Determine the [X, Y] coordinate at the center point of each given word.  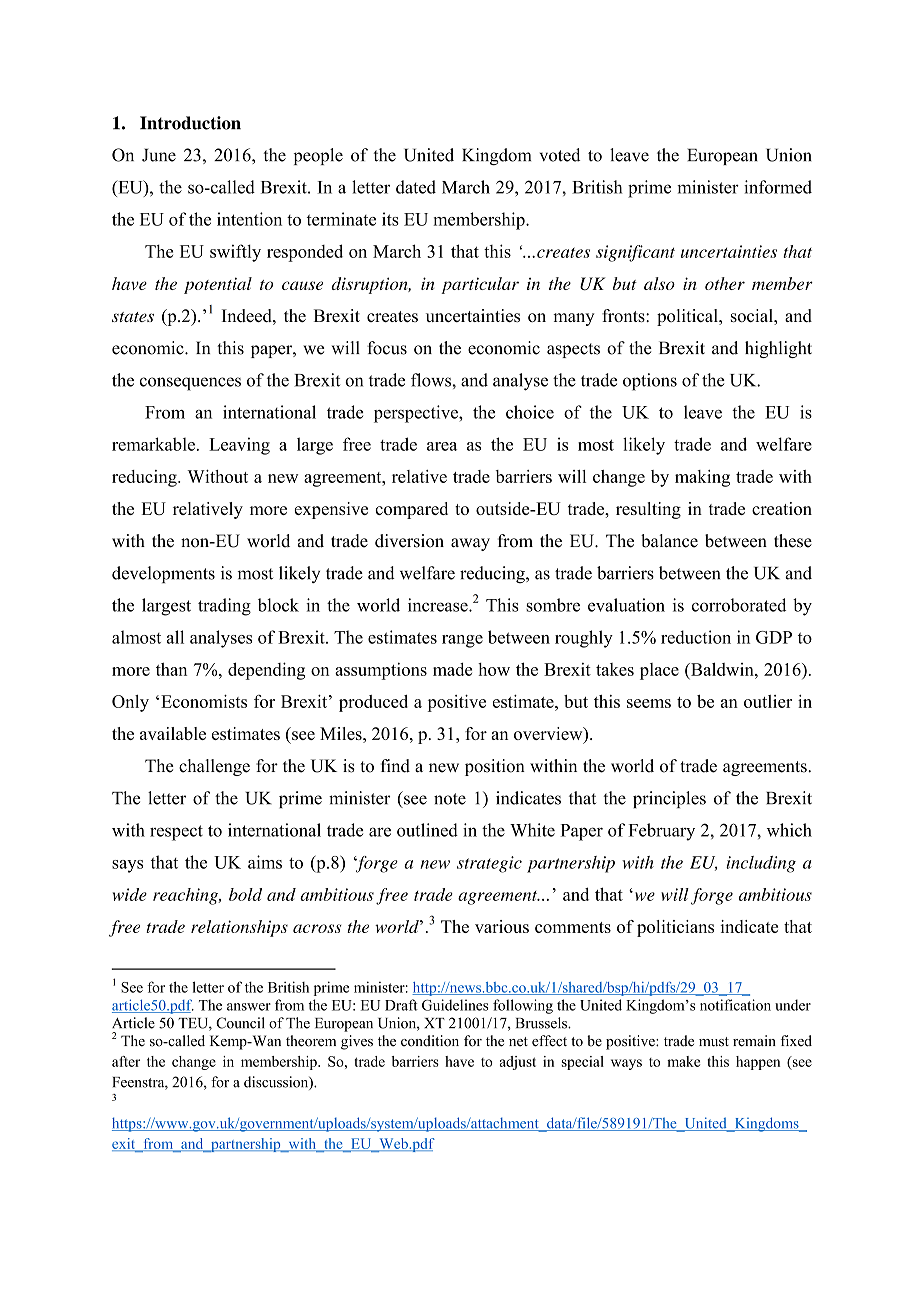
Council [240, 1023]
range [462, 641]
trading [224, 607]
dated [416, 187]
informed [778, 187]
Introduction [190, 123]
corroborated [739, 605]
